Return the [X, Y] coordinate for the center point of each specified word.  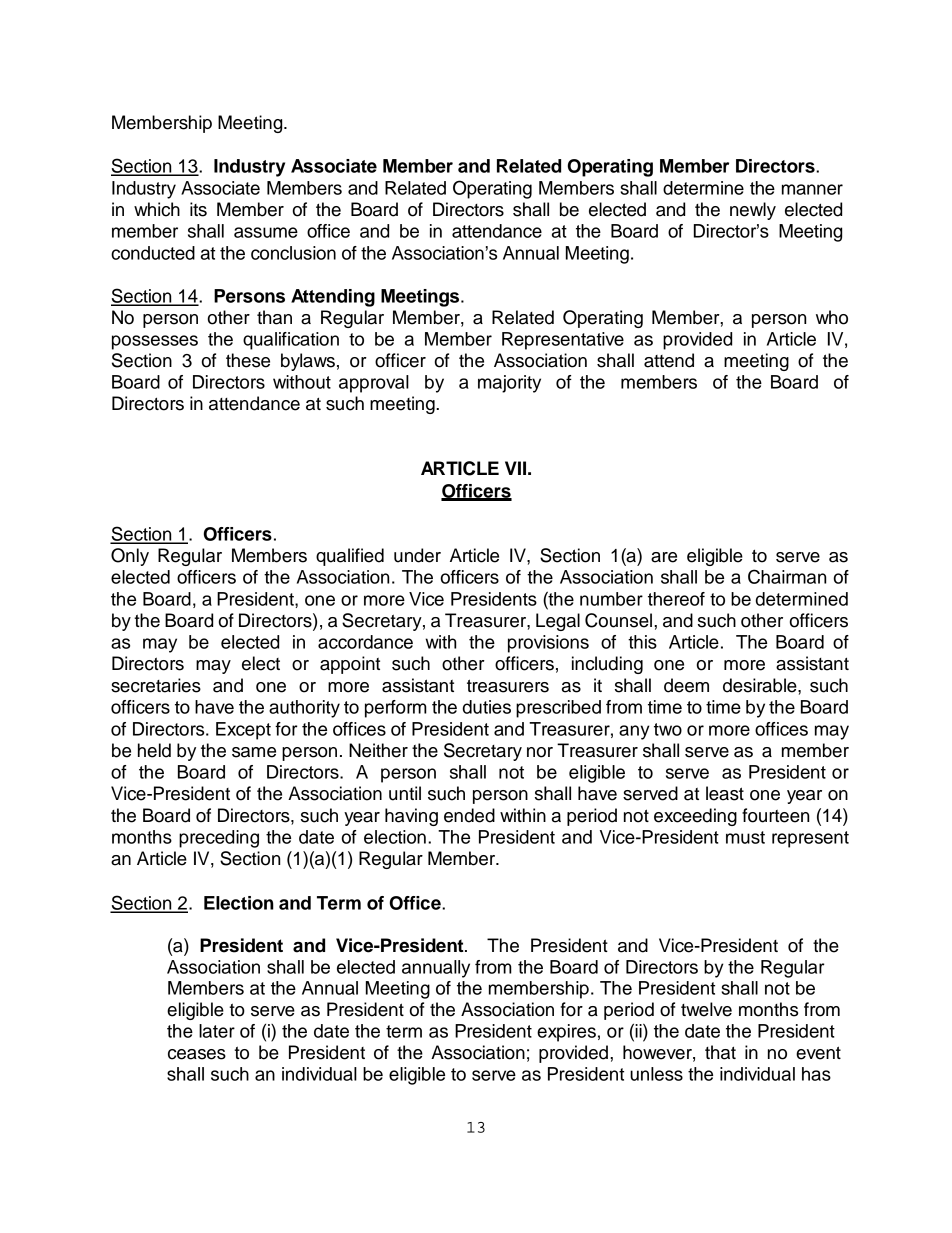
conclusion [293, 253]
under [417, 555]
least [725, 793]
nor [540, 752]
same [254, 752]
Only [130, 557]
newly [753, 211]
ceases [197, 1054]
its [198, 209]
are [664, 557]
